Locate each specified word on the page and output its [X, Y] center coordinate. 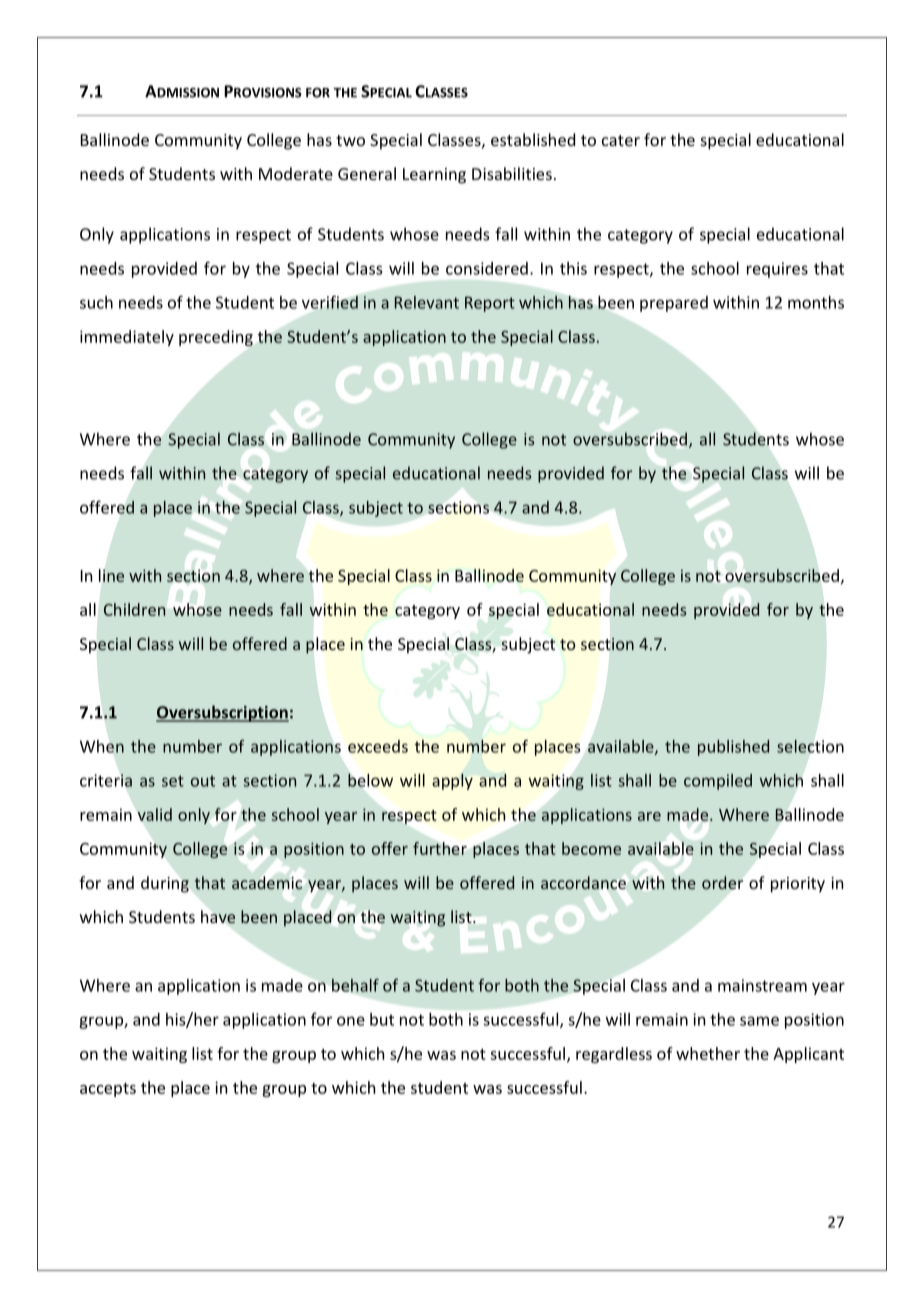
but [382, 1019]
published [733, 748]
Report [490, 304]
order [722, 882]
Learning [434, 176]
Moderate [296, 173]
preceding [216, 338]
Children [134, 609]
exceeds [378, 746]
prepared [674, 304]
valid [155, 814]
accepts [108, 1090]
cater [621, 140]
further [440, 848]
